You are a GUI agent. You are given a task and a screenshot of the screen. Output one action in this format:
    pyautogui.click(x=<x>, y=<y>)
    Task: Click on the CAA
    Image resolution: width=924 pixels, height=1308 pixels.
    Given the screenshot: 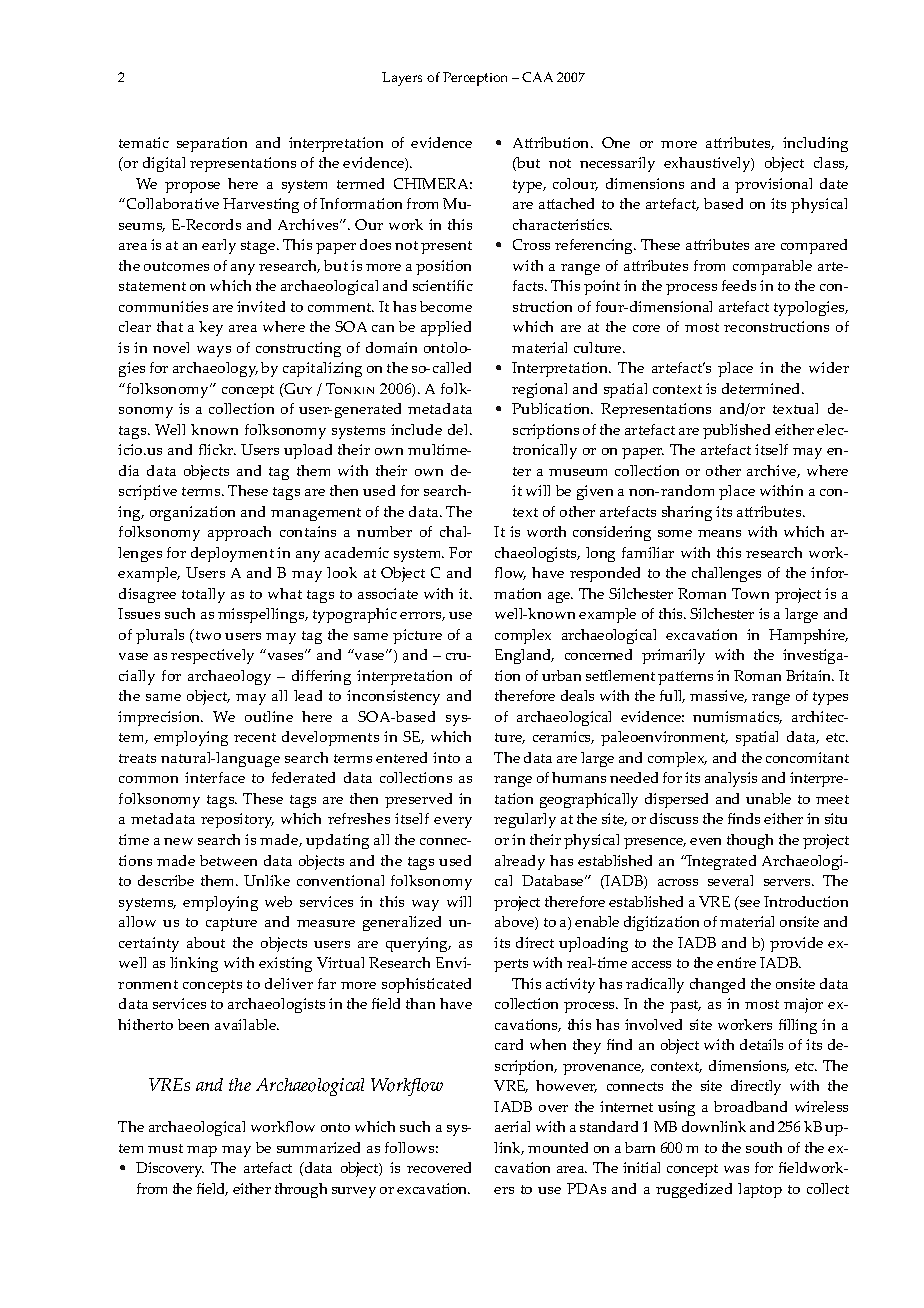 What is the action you would take?
    pyautogui.click(x=537, y=77)
